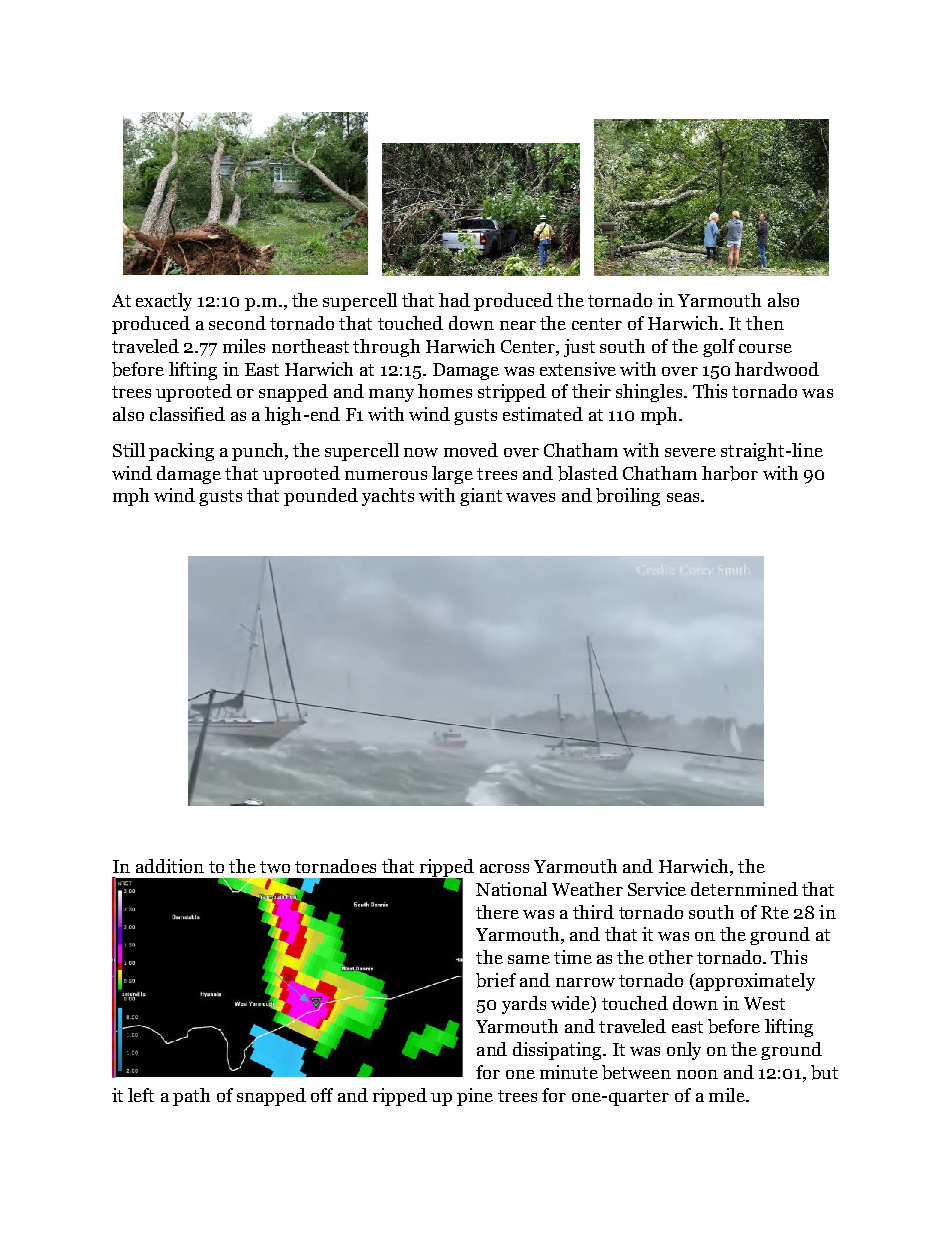  What do you see at coordinates (684, 497) in the screenshot?
I see `seas` at bounding box center [684, 497].
